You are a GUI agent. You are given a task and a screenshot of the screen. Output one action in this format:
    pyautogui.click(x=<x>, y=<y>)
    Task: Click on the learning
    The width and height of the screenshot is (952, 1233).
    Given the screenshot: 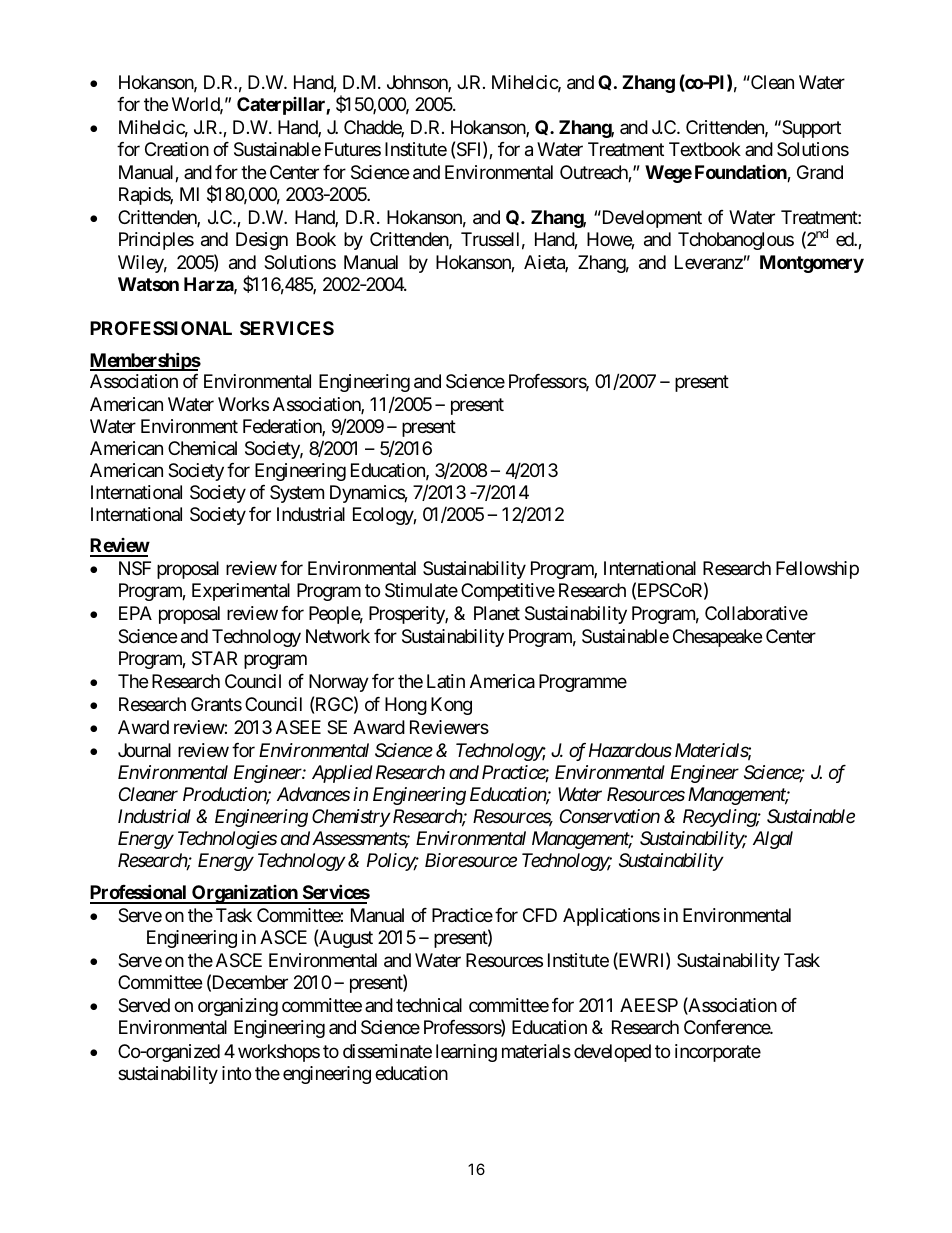 What is the action you would take?
    pyautogui.click(x=466, y=1053)
